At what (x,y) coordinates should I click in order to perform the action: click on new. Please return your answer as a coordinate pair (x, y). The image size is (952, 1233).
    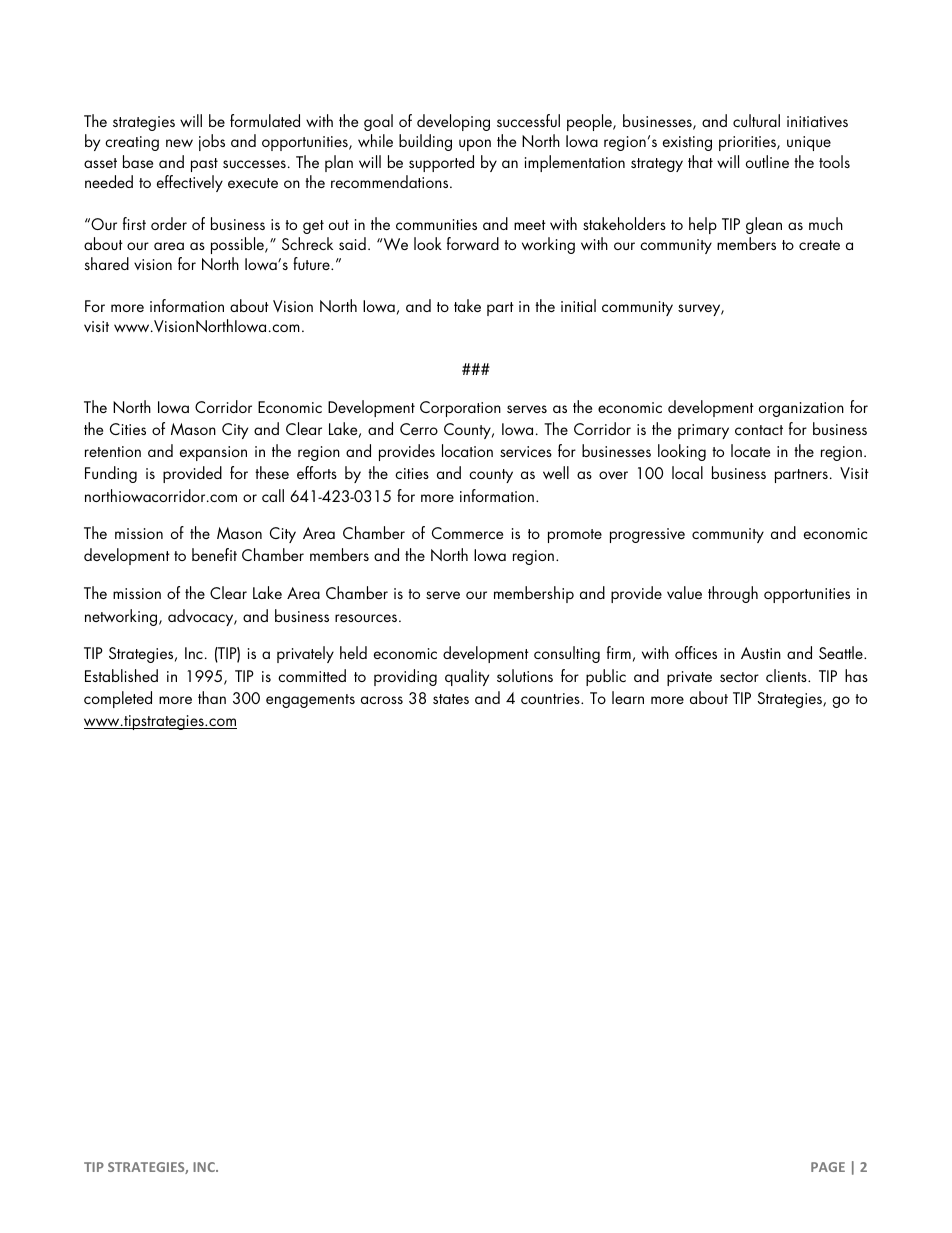
    Looking at the image, I should click on (179, 143).
